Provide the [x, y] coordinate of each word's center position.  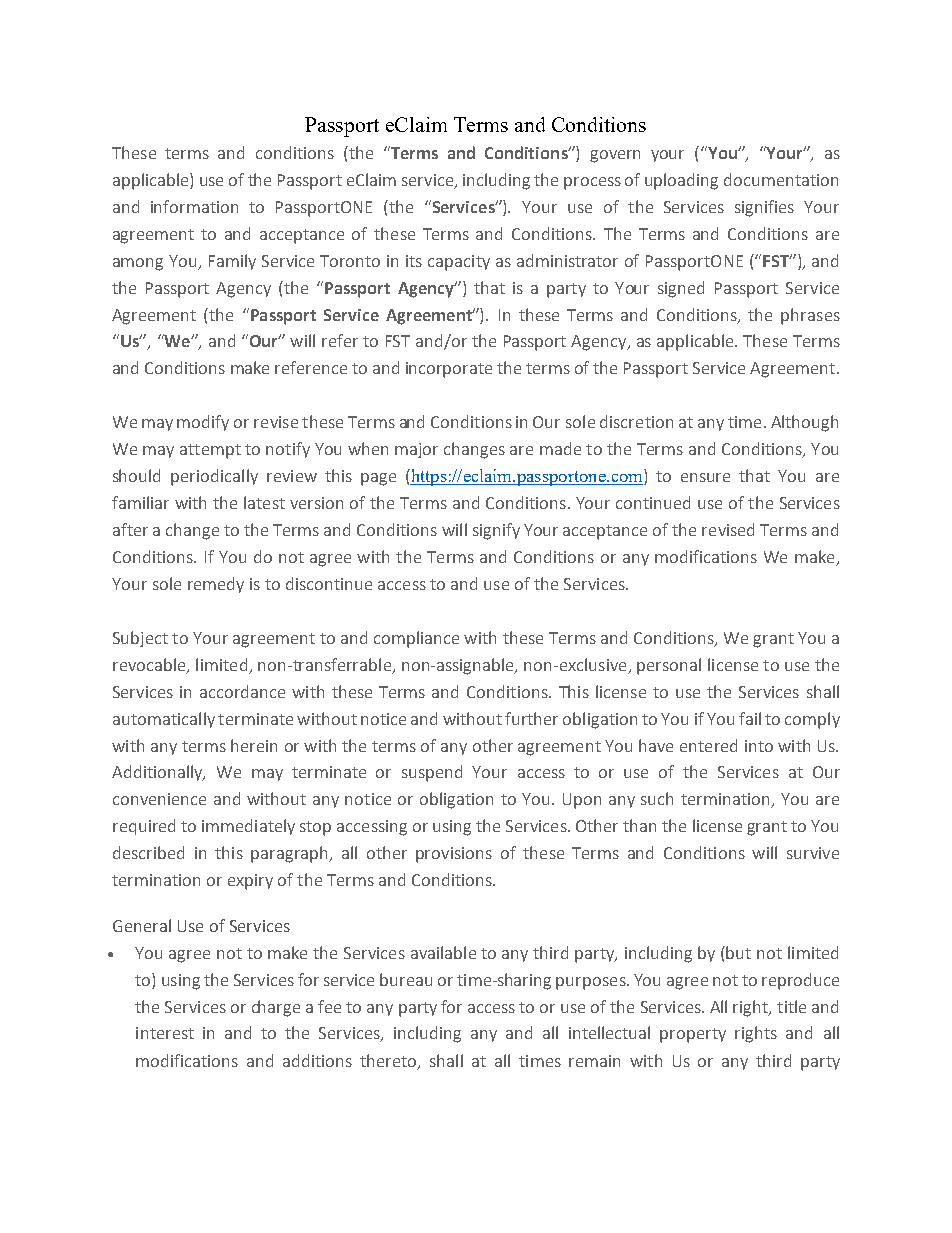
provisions [454, 855]
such [657, 798]
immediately [248, 827]
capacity [459, 263]
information [194, 206]
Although [804, 423]
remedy [216, 585]
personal [669, 666]
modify [203, 423]
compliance [416, 639]
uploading [681, 181]
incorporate [449, 370]
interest [165, 1033]
